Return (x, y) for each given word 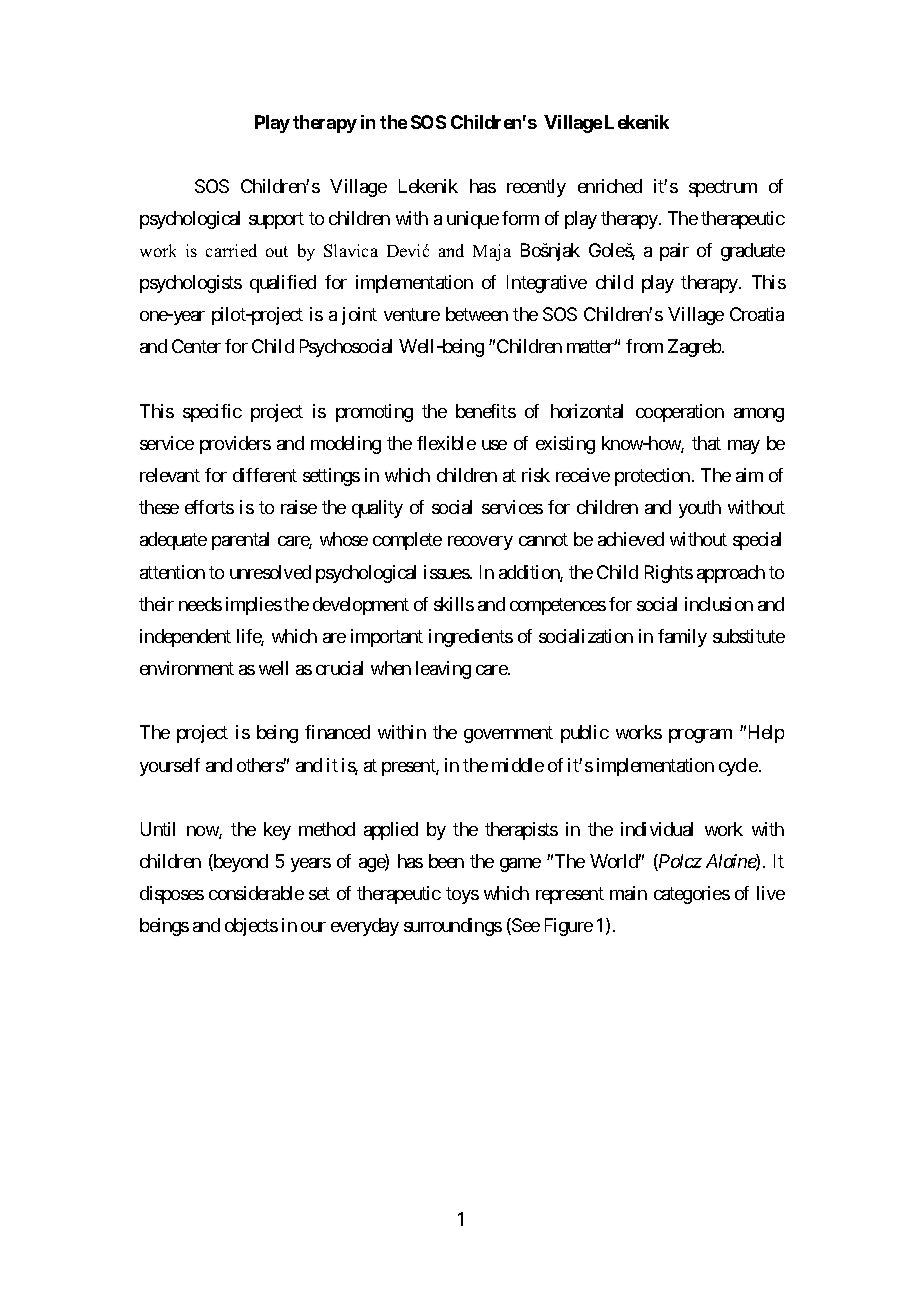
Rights (669, 574)
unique (473, 220)
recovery (480, 543)
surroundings (453, 927)
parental (240, 541)
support (276, 220)
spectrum (723, 188)
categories (692, 895)
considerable (256, 893)
